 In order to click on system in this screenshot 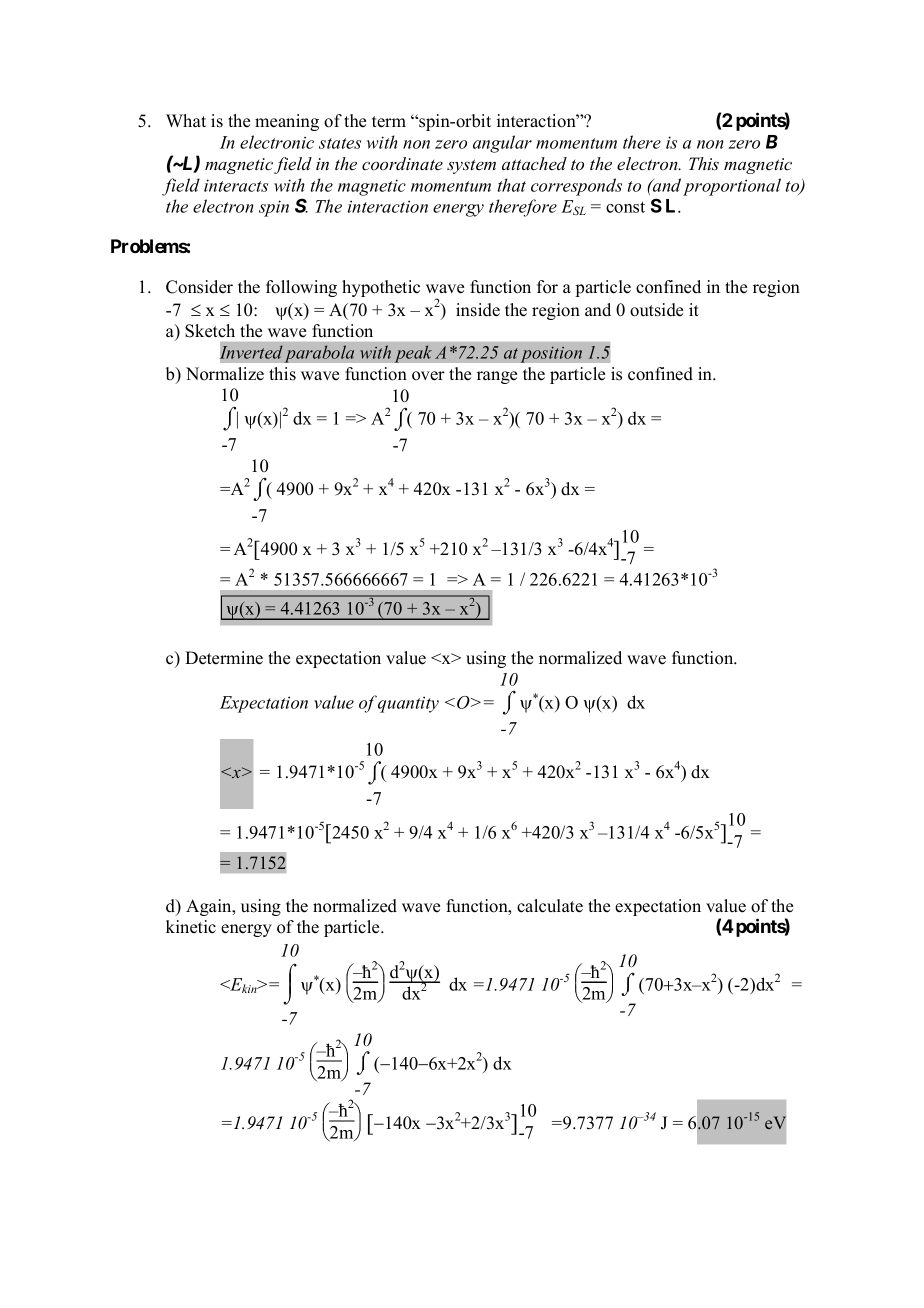, I will do `click(471, 166)`.
